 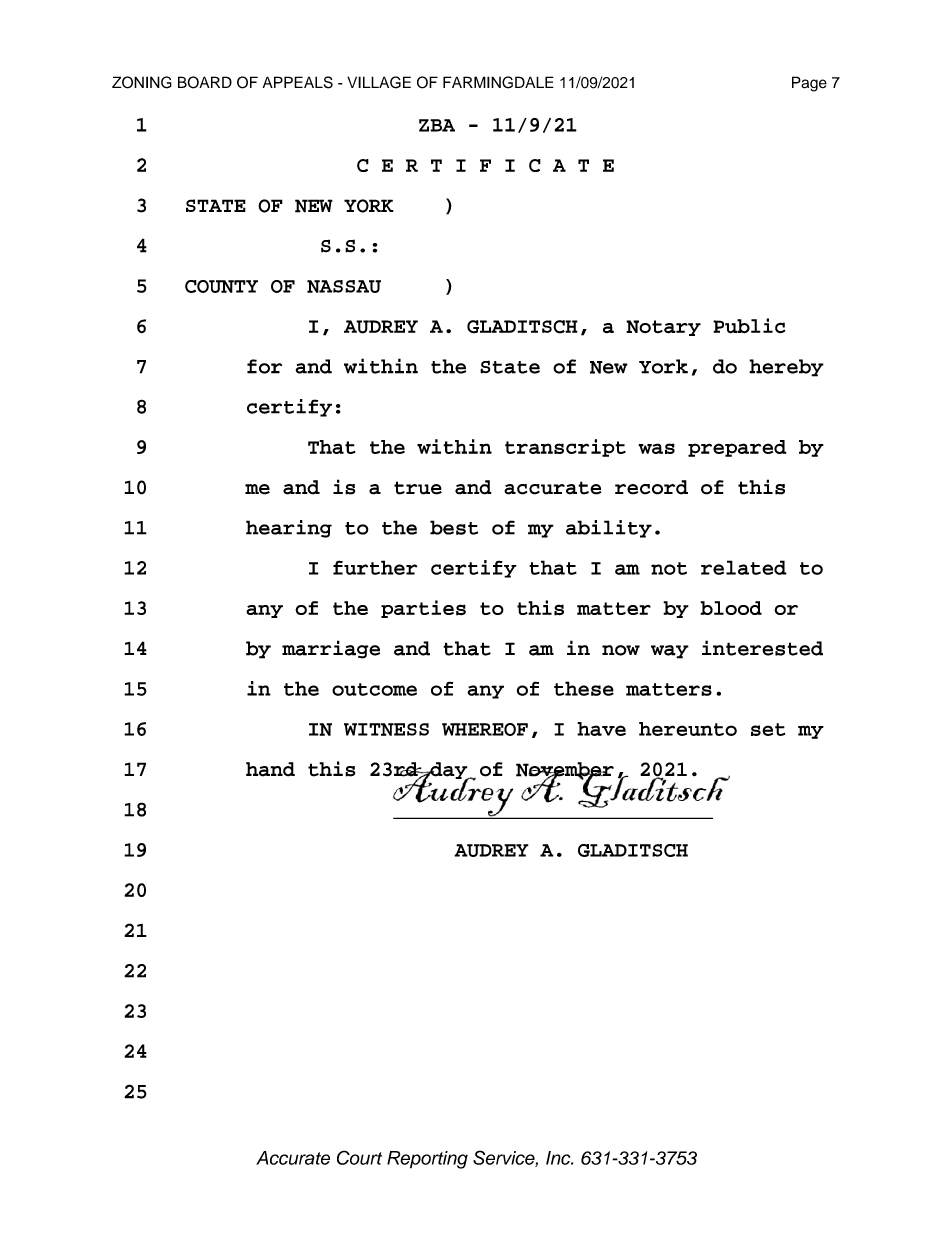 I want to click on transcript, so click(x=565, y=448).
